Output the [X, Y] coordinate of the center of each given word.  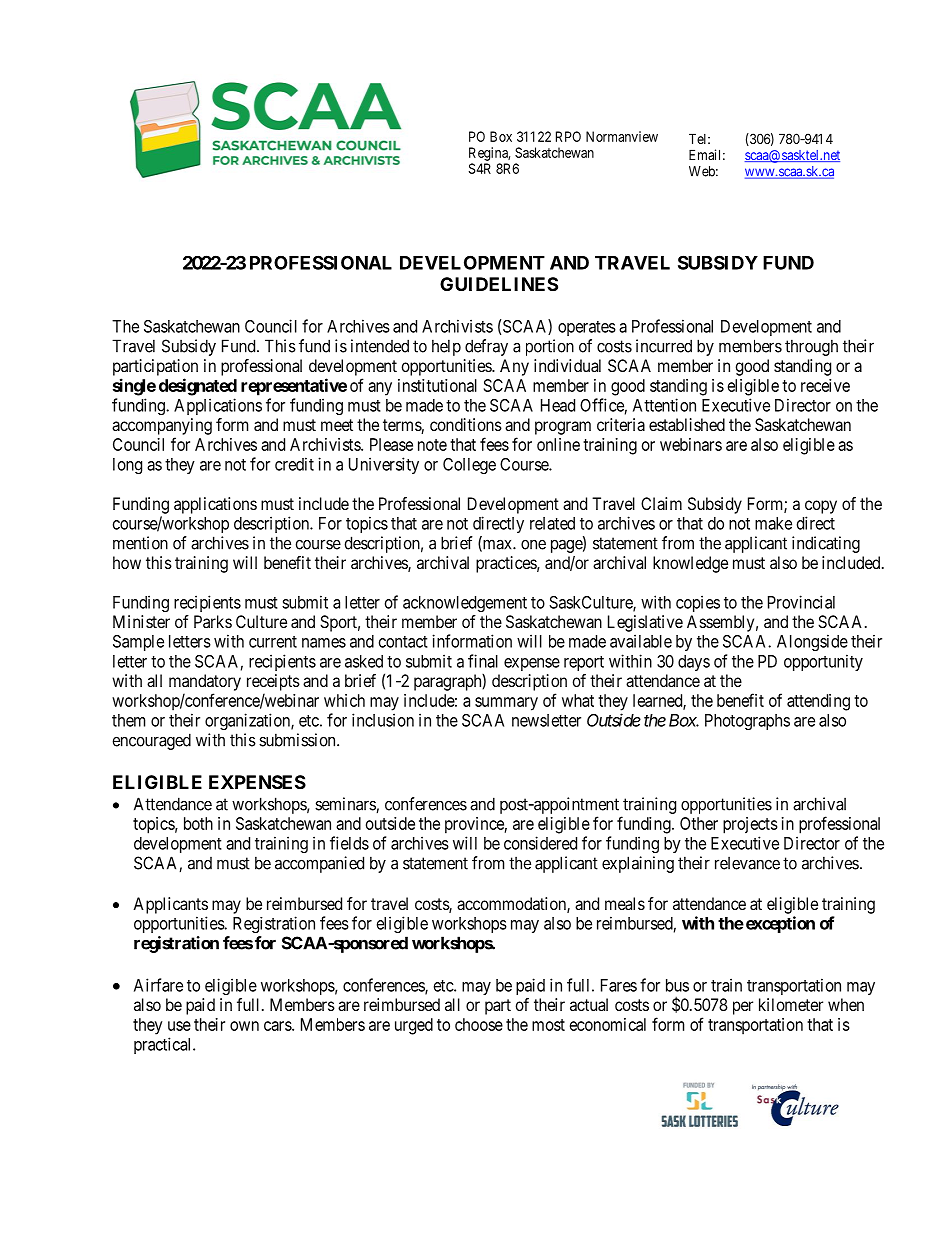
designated [198, 387]
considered [540, 843]
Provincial [801, 602]
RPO [568, 136]
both [198, 823]
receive [825, 385]
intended [380, 346]
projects [750, 825]
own [244, 1026]
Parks [213, 621]
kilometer [791, 1004]
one [533, 545]
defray [486, 347]
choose [479, 1024]
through [811, 347]
